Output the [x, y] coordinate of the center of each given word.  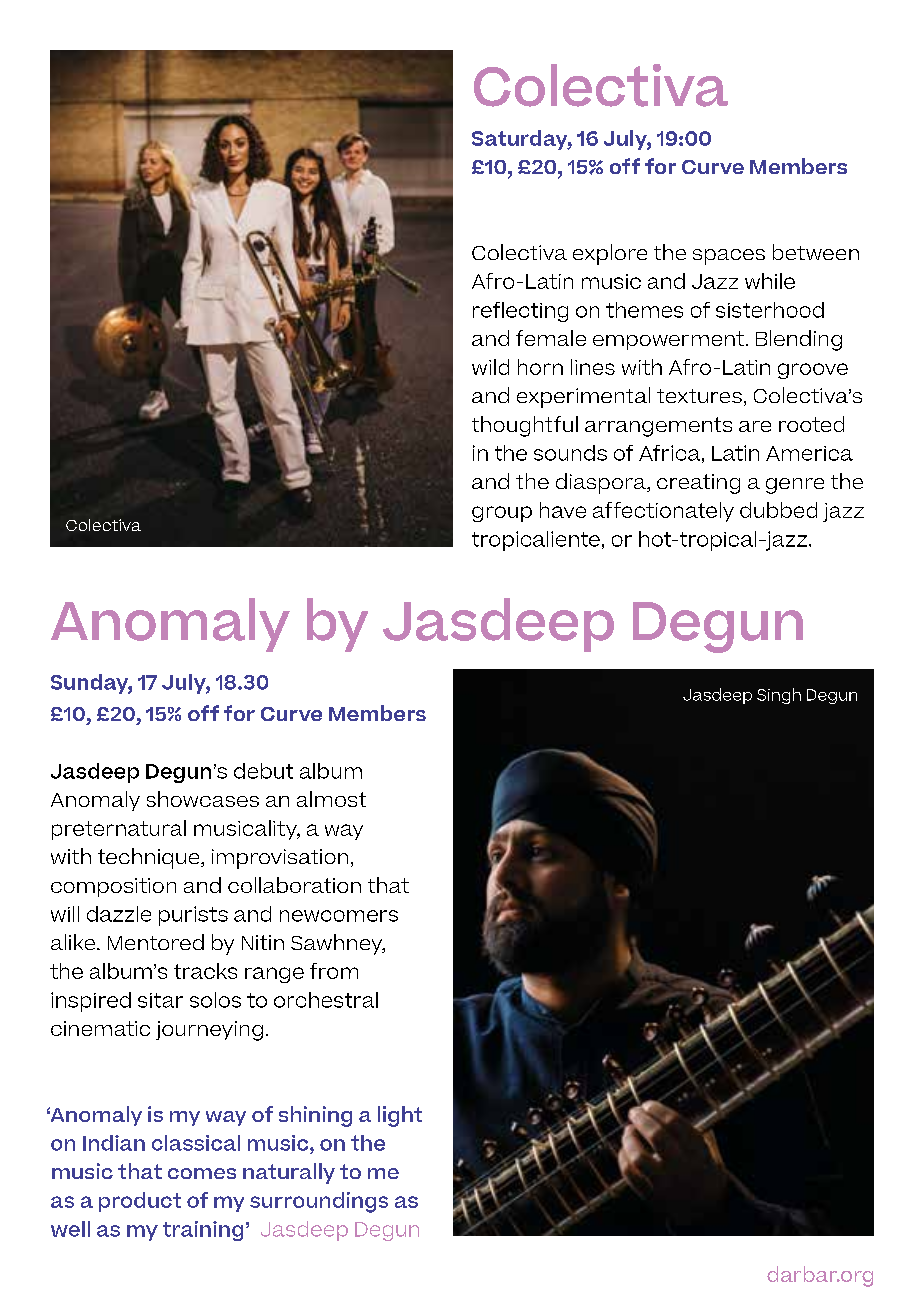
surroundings [319, 1202]
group [502, 514]
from [334, 971]
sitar [160, 1000]
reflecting [520, 312]
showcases [203, 799]
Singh [779, 696]
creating [698, 484]
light [400, 1116]
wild [490, 367]
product [140, 1202]
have [563, 510]
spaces [729, 257]
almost [331, 799]
